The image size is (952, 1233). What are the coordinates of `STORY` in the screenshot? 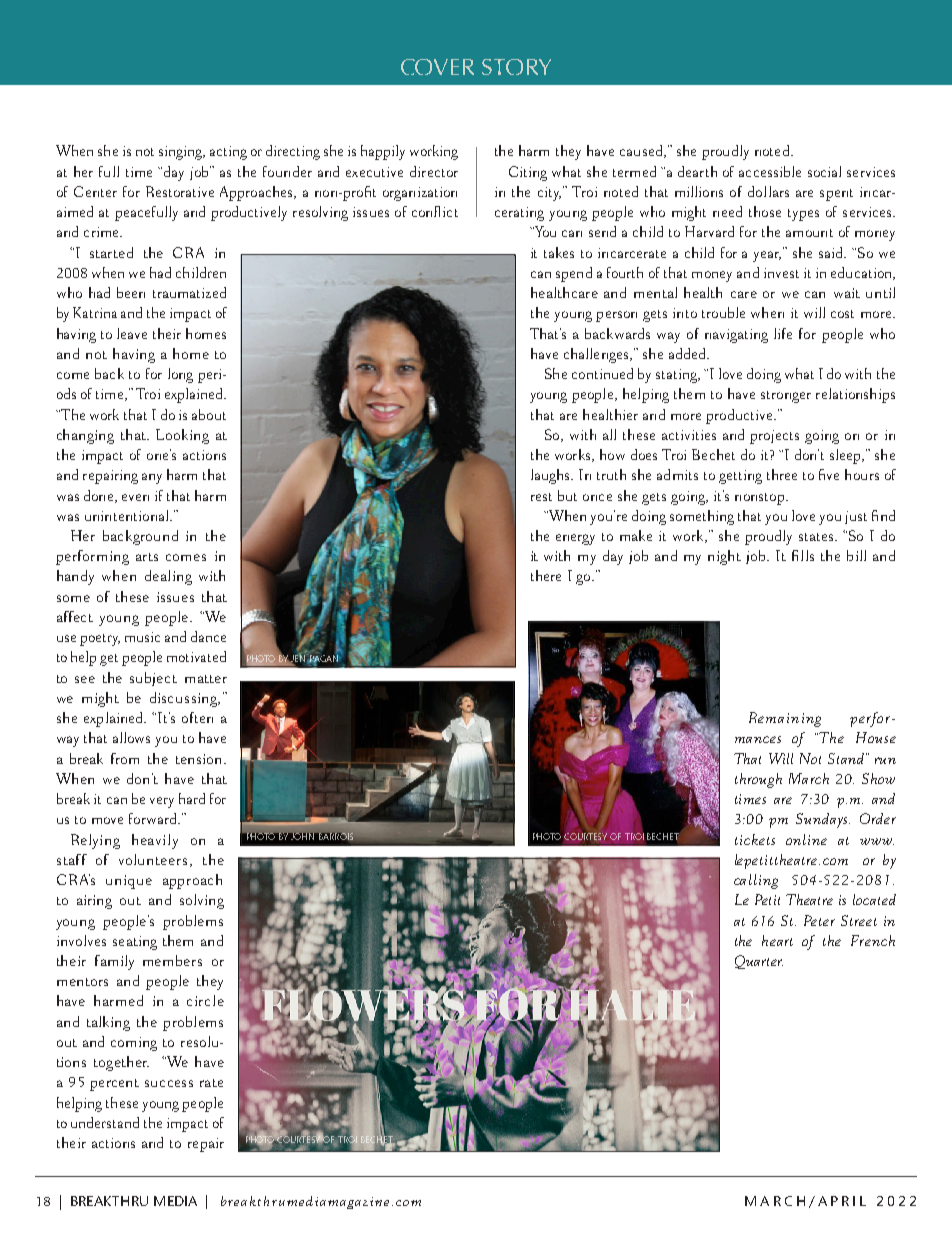 It's located at (516, 67).
